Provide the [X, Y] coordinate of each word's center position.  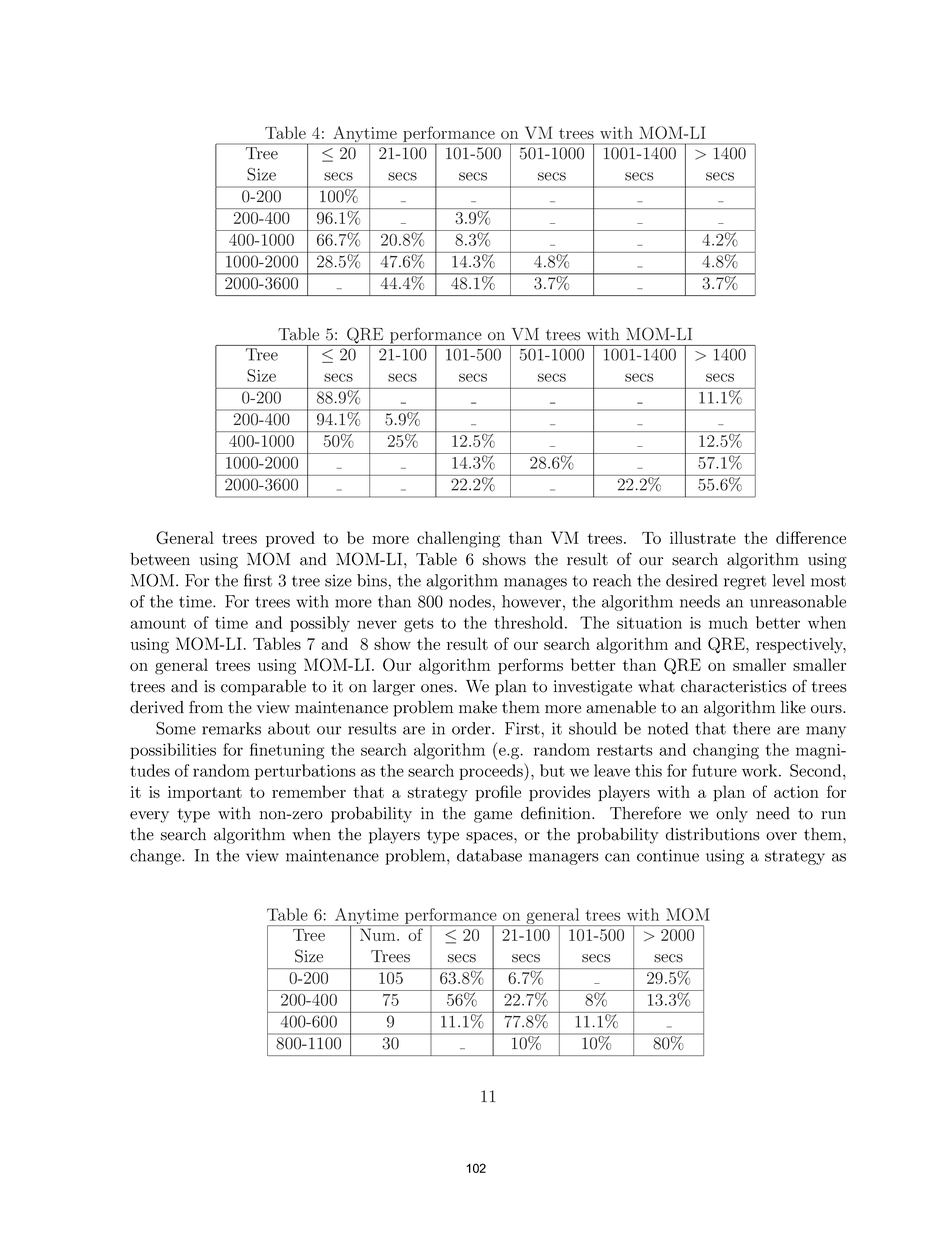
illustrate [703, 537]
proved [290, 539]
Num [379, 934]
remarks [231, 728]
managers [564, 859]
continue [668, 855]
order [472, 728]
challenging [458, 539]
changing [726, 751]
